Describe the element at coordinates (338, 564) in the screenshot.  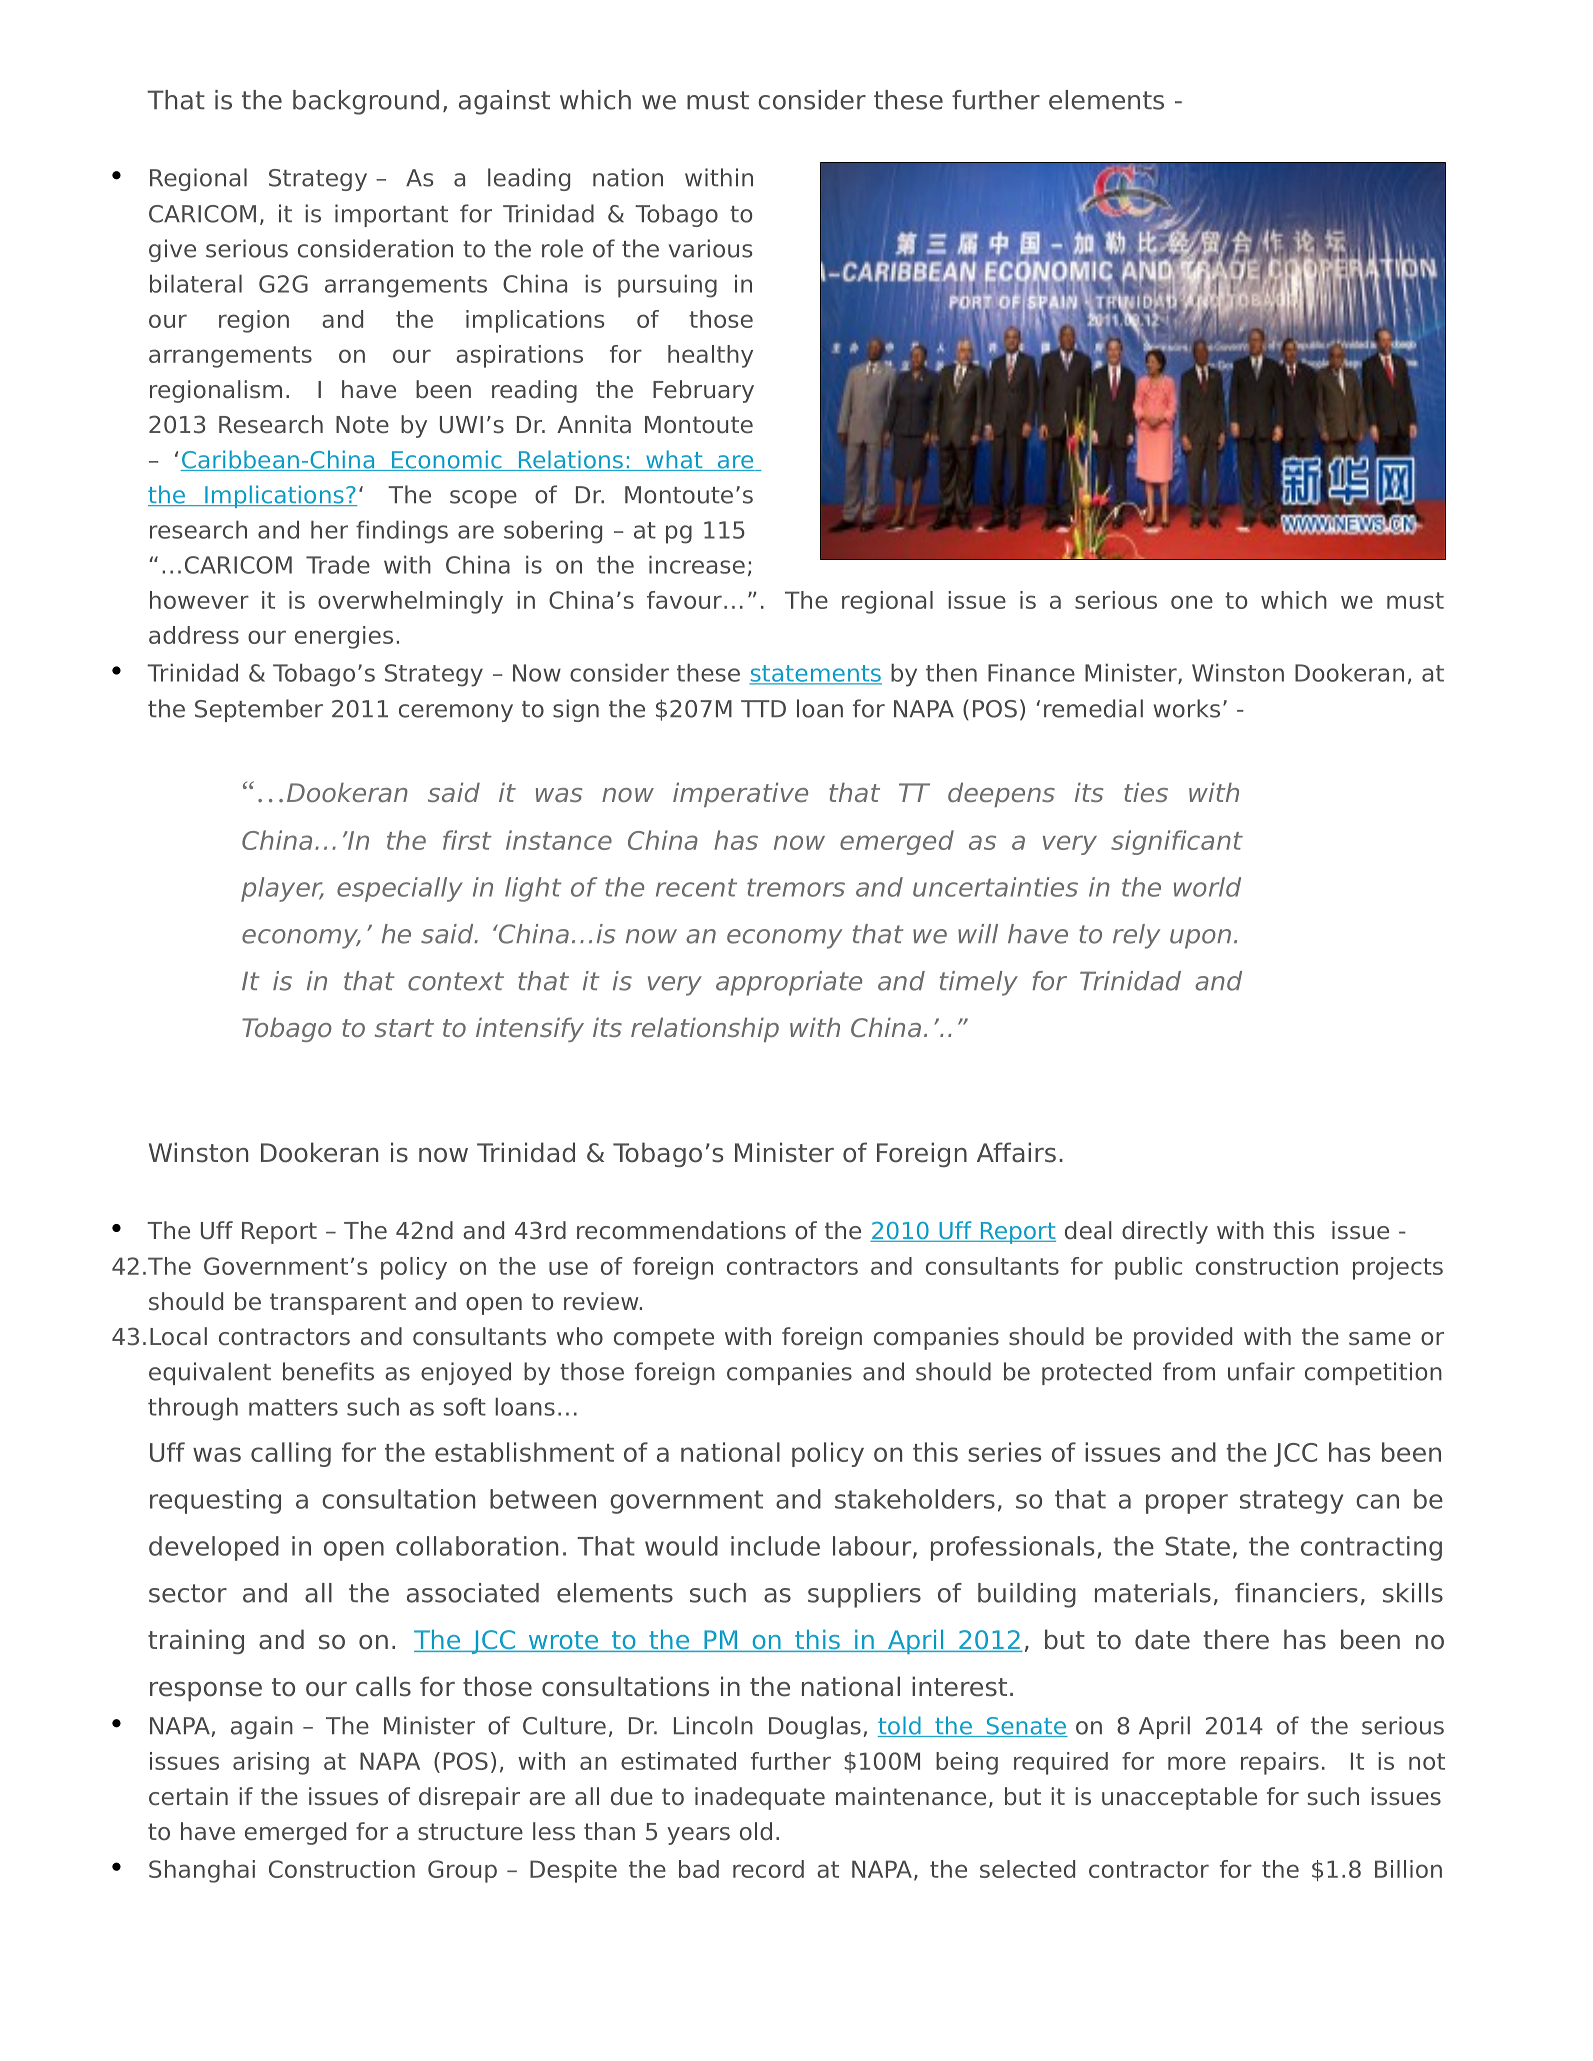
I see `Trade` at that location.
